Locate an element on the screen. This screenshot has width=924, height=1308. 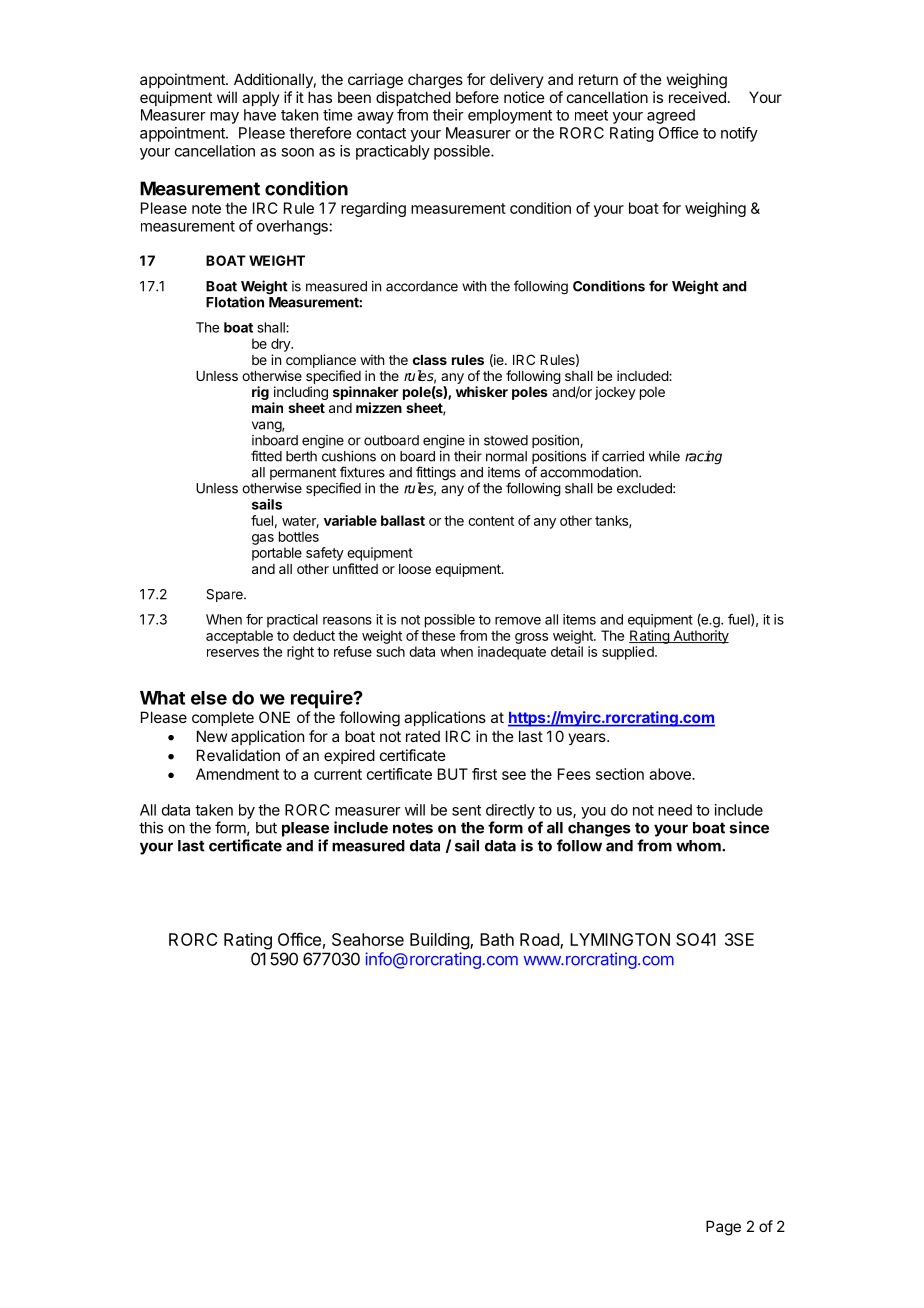
while is located at coordinates (664, 456).
